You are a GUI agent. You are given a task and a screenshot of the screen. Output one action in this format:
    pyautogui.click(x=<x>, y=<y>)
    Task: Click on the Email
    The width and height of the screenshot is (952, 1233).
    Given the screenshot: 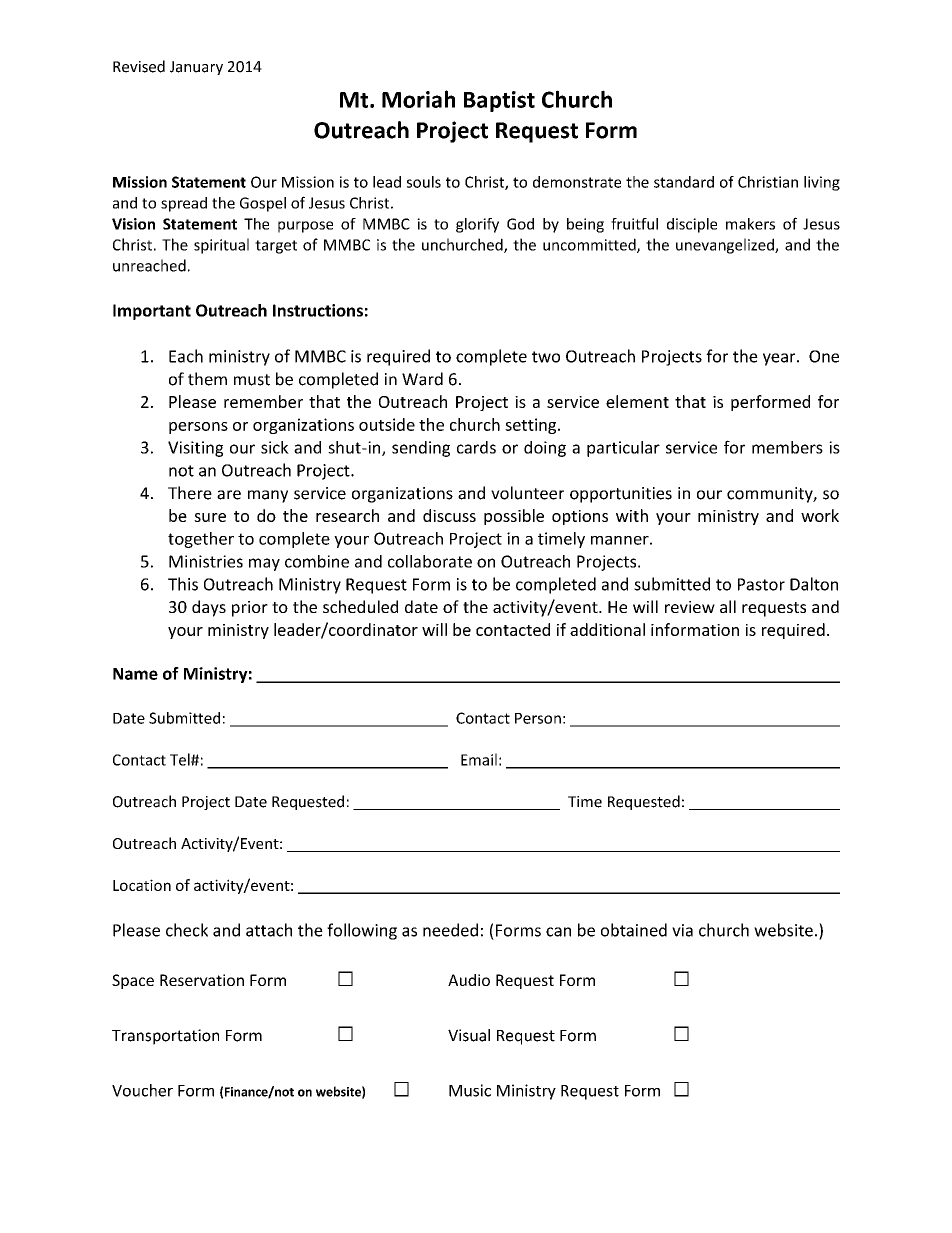 What is the action you would take?
    pyautogui.click(x=479, y=759)
